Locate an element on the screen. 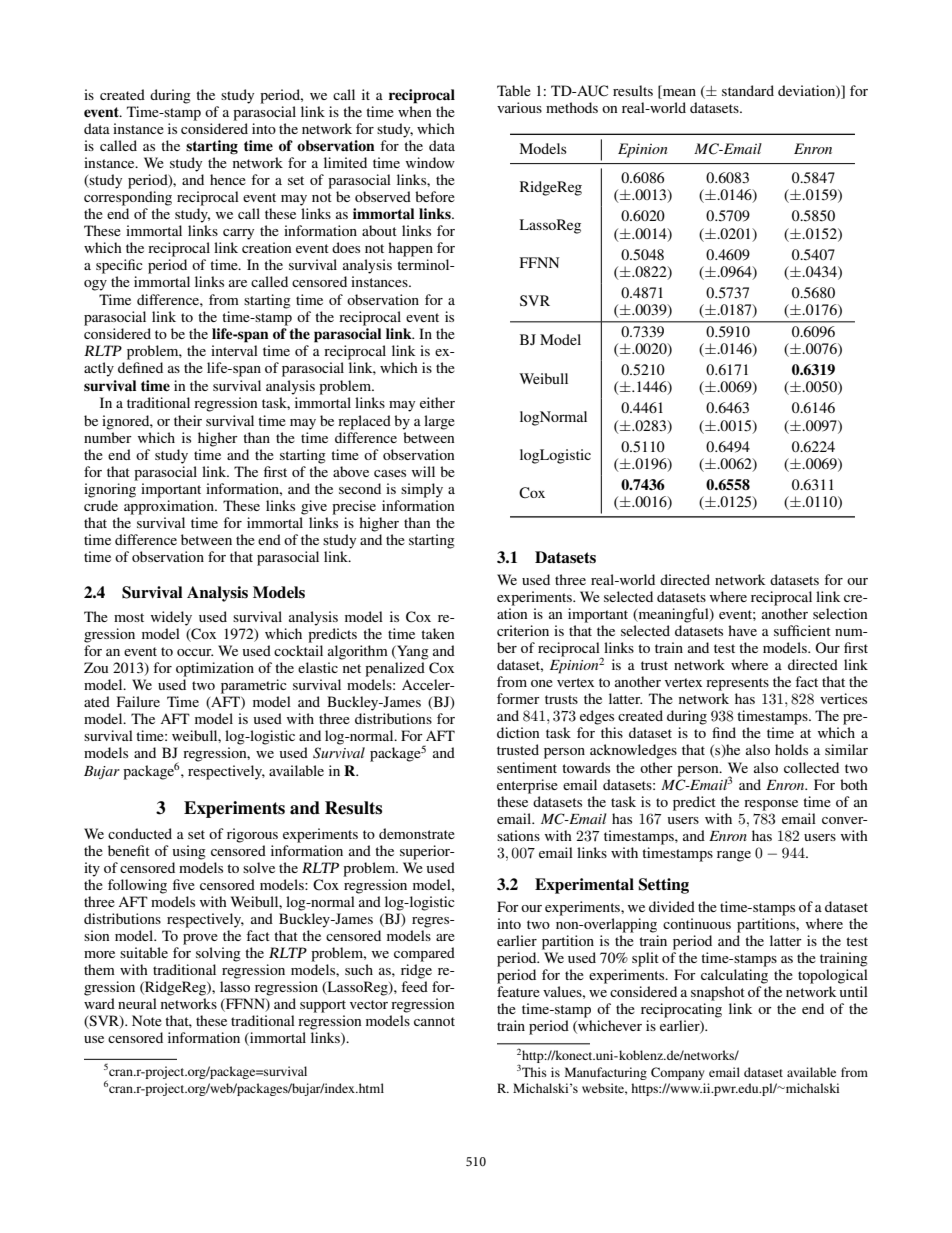  standard is located at coordinates (748, 90).
